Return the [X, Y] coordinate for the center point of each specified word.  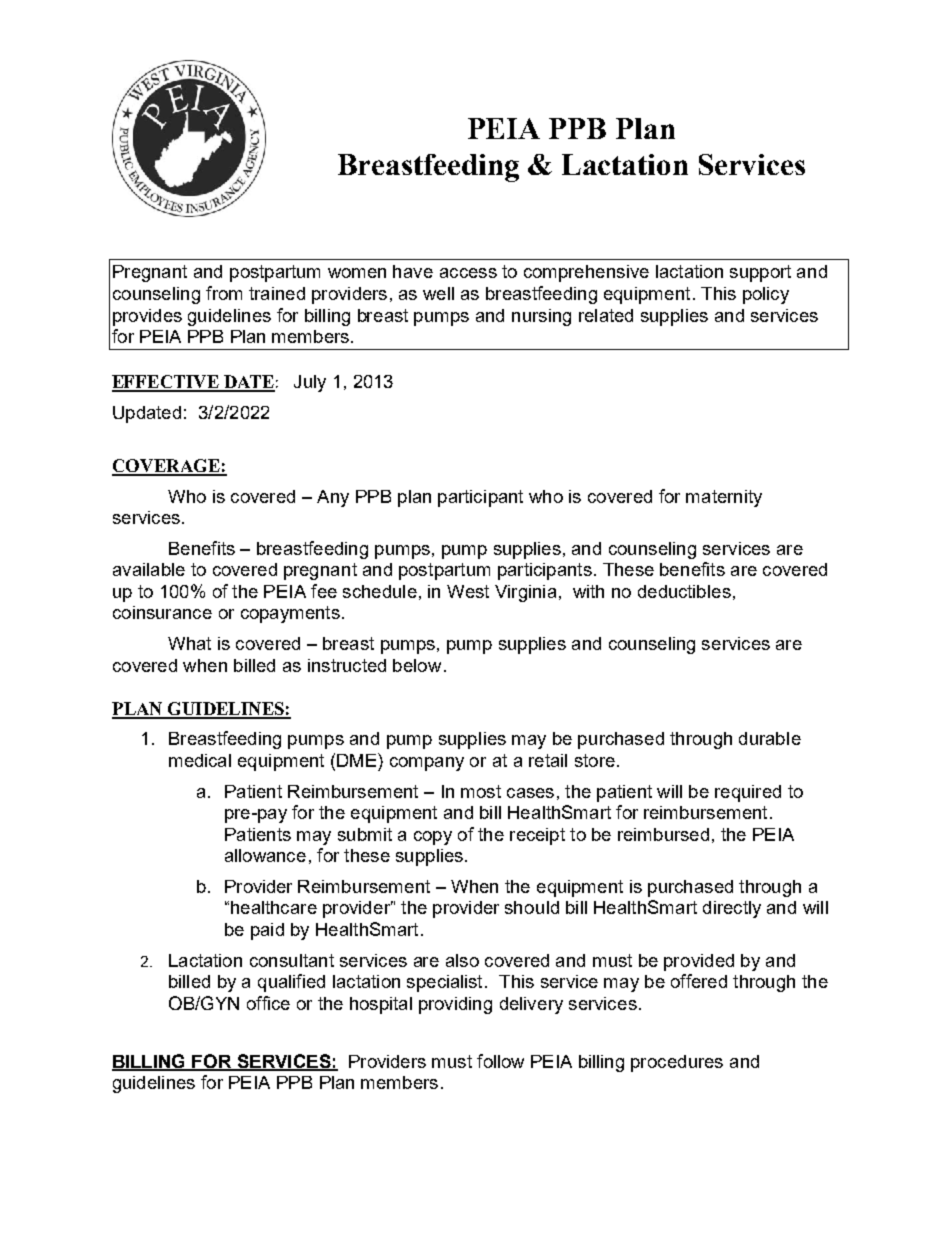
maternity [724, 498]
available [149, 569]
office [268, 1003]
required [748, 793]
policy [766, 295]
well [438, 293]
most [481, 791]
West [468, 591]
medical [200, 760]
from [224, 293]
